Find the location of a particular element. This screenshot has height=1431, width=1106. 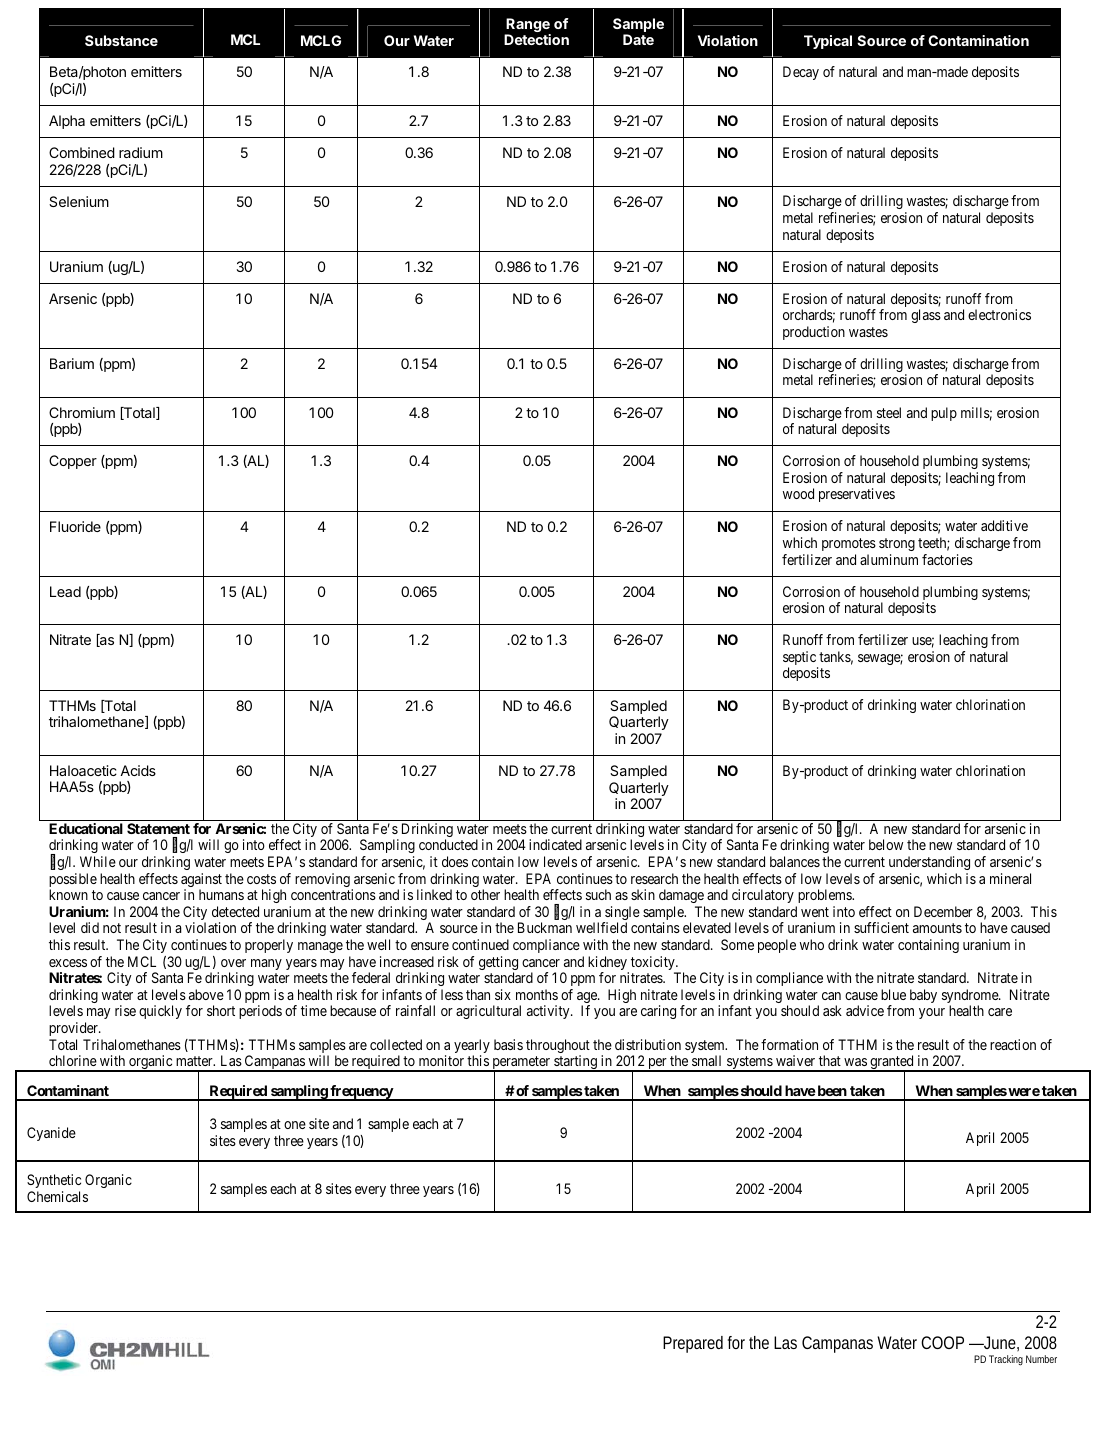

Contamination is located at coordinates (978, 40).
